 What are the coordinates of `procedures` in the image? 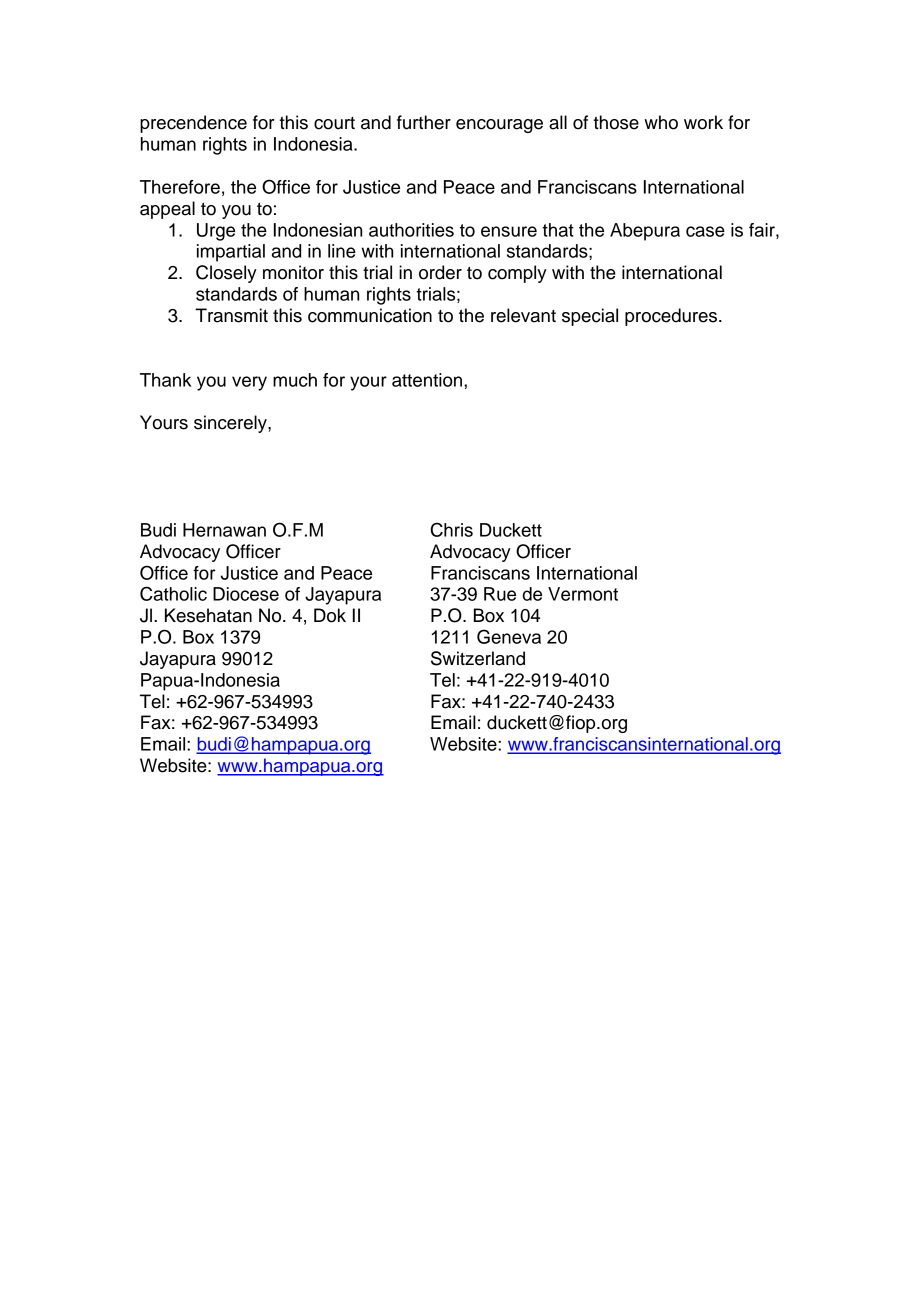 It's located at (672, 317).
